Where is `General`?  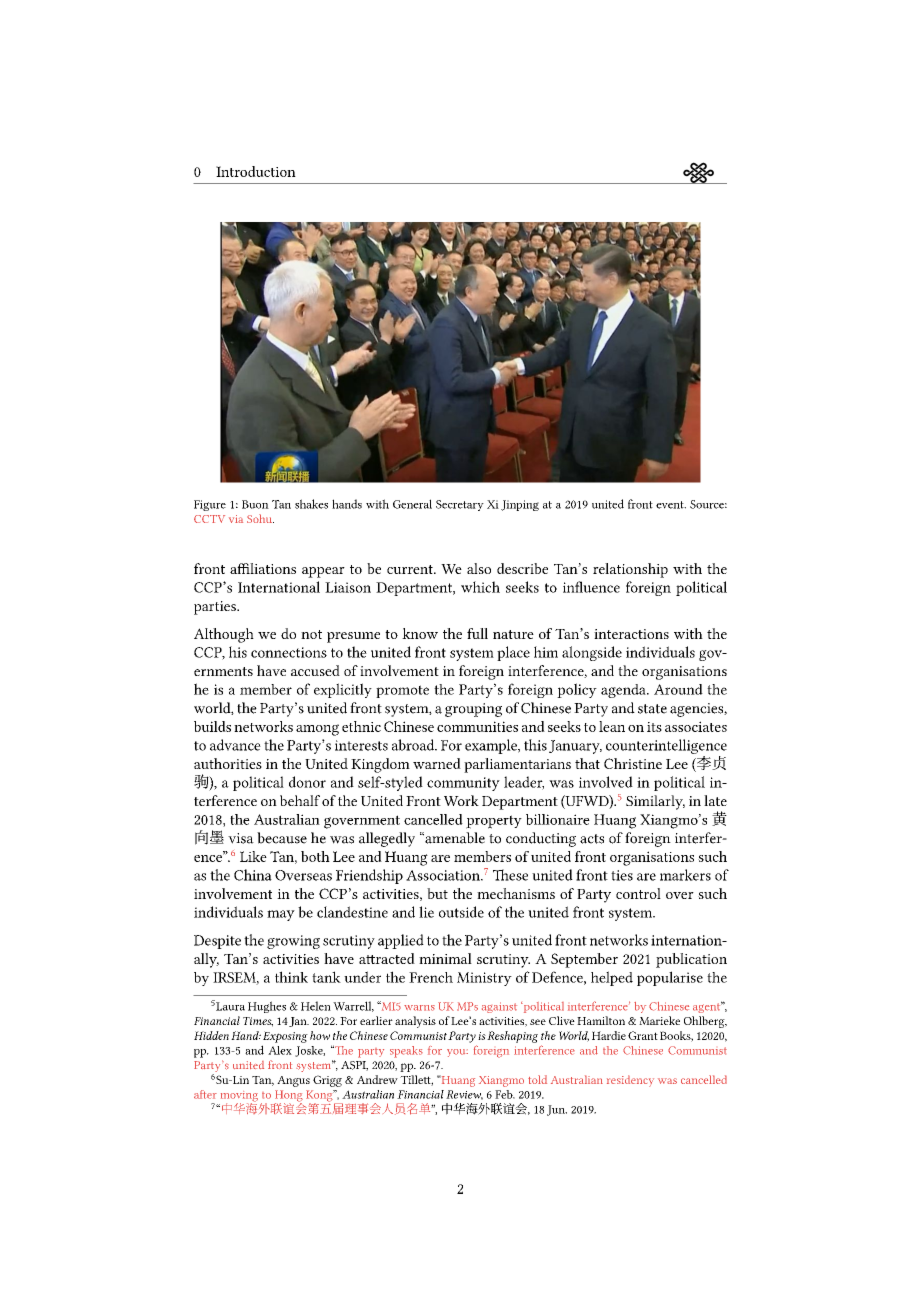 General is located at coordinates (412, 504).
